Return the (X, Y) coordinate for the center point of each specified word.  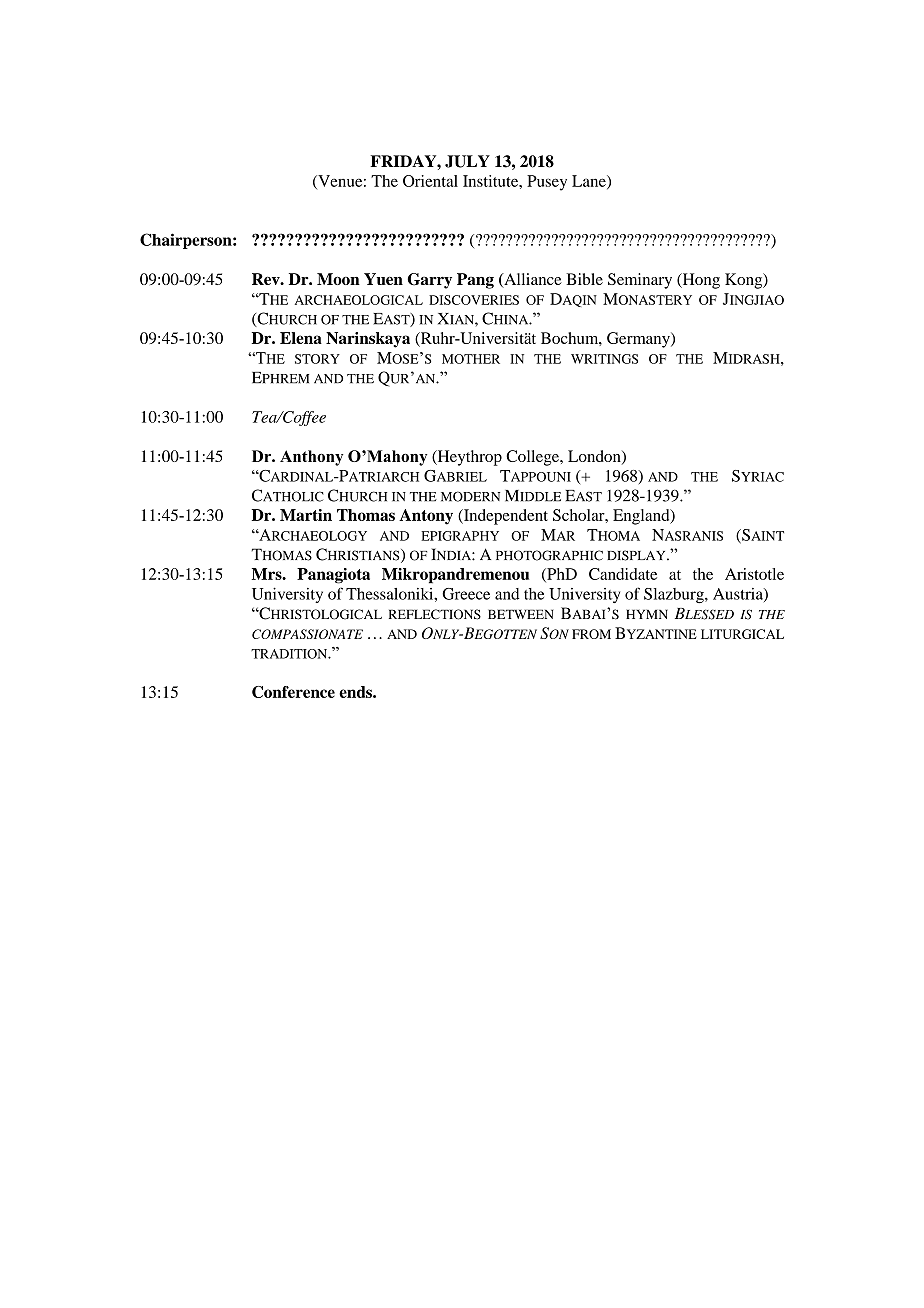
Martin (306, 515)
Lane (590, 182)
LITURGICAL (742, 634)
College (533, 458)
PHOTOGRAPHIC (549, 555)
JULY (467, 161)
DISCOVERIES (474, 300)
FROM (591, 634)
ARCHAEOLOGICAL (359, 300)
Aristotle (754, 574)
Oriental (430, 181)
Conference (293, 692)
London (595, 457)
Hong (700, 281)
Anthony (311, 458)
